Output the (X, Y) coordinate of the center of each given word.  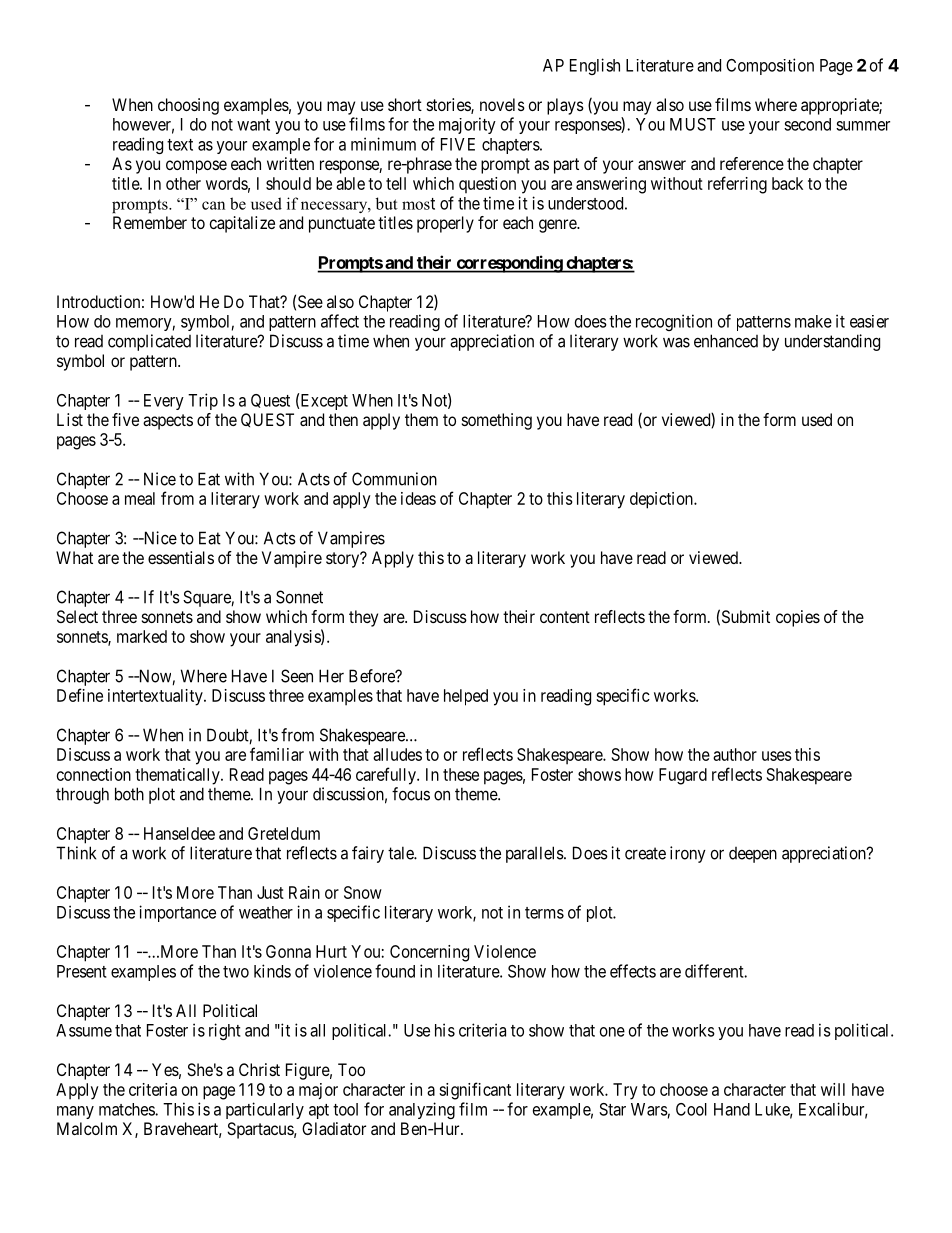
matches (127, 1109)
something (497, 421)
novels (502, 104)
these (461, 774)
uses (777, 756)
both (129, 794)
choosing (188, 106)
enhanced (726, 341)
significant (475, 1091)
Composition (770, 66)
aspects (168, 422)
